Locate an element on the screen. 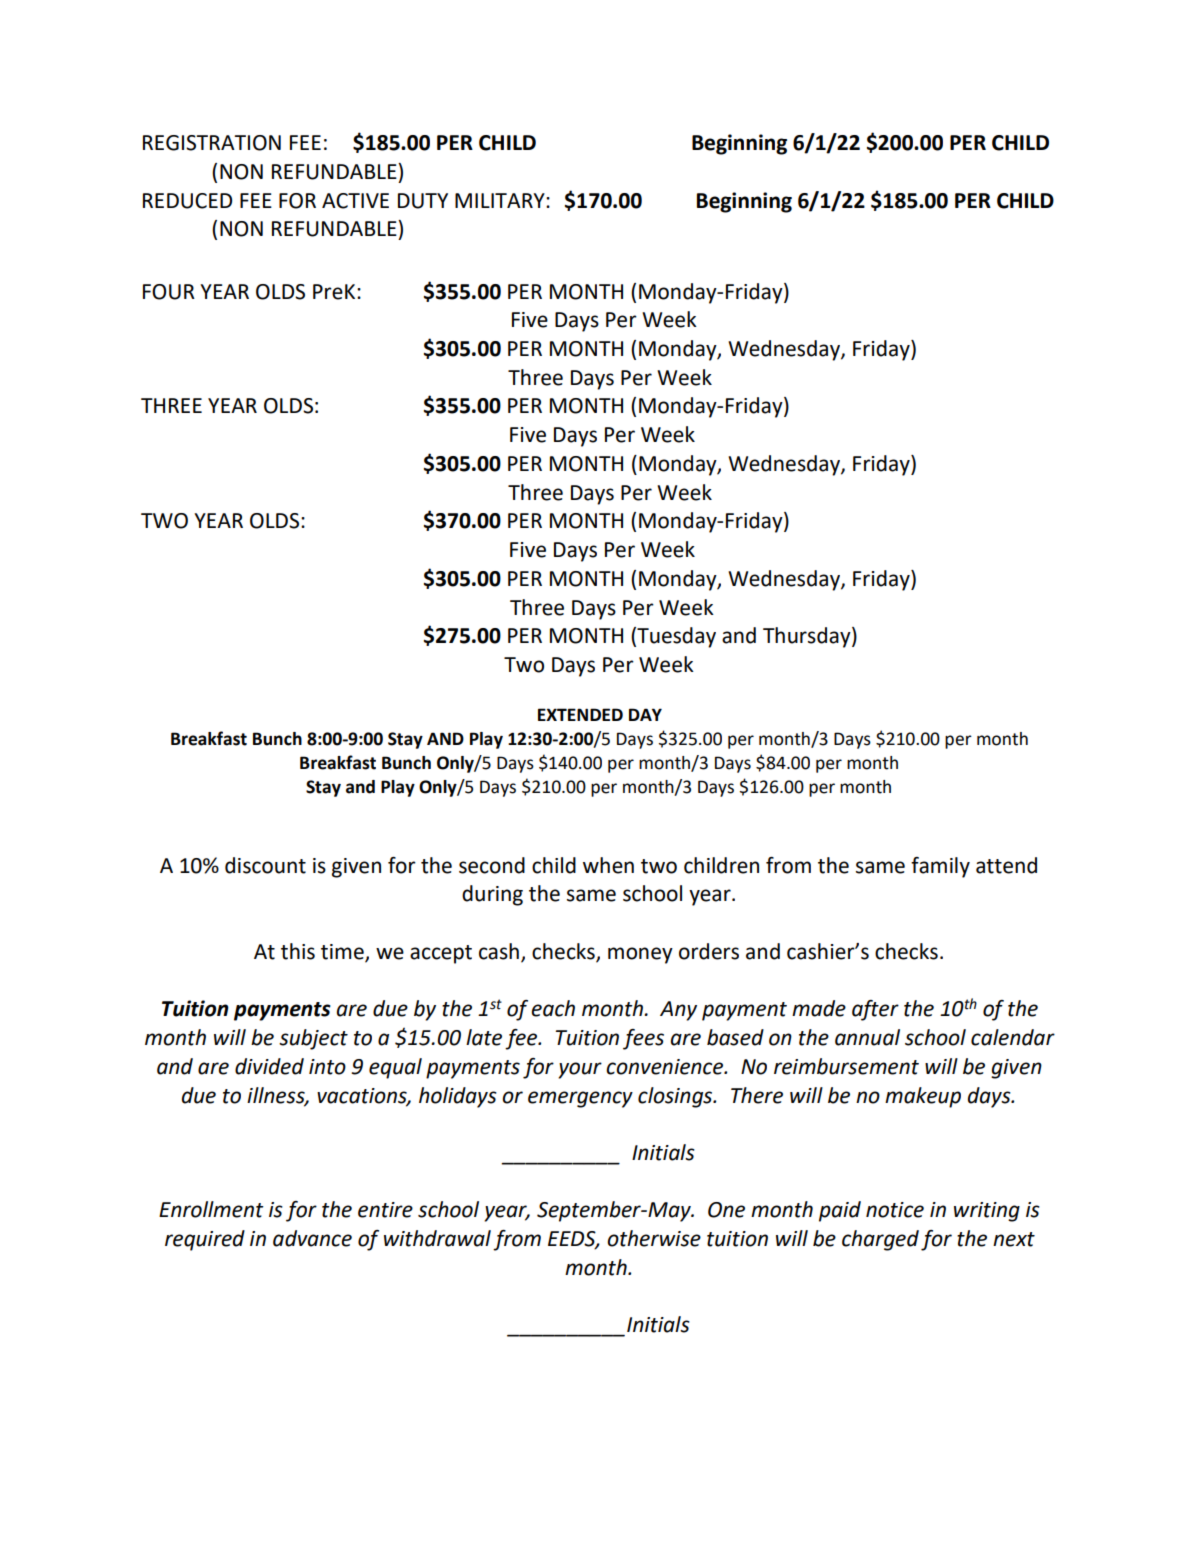 This screenshot has width=1199, height=1552. Enrollment is located at coordinates (211, 1209).
